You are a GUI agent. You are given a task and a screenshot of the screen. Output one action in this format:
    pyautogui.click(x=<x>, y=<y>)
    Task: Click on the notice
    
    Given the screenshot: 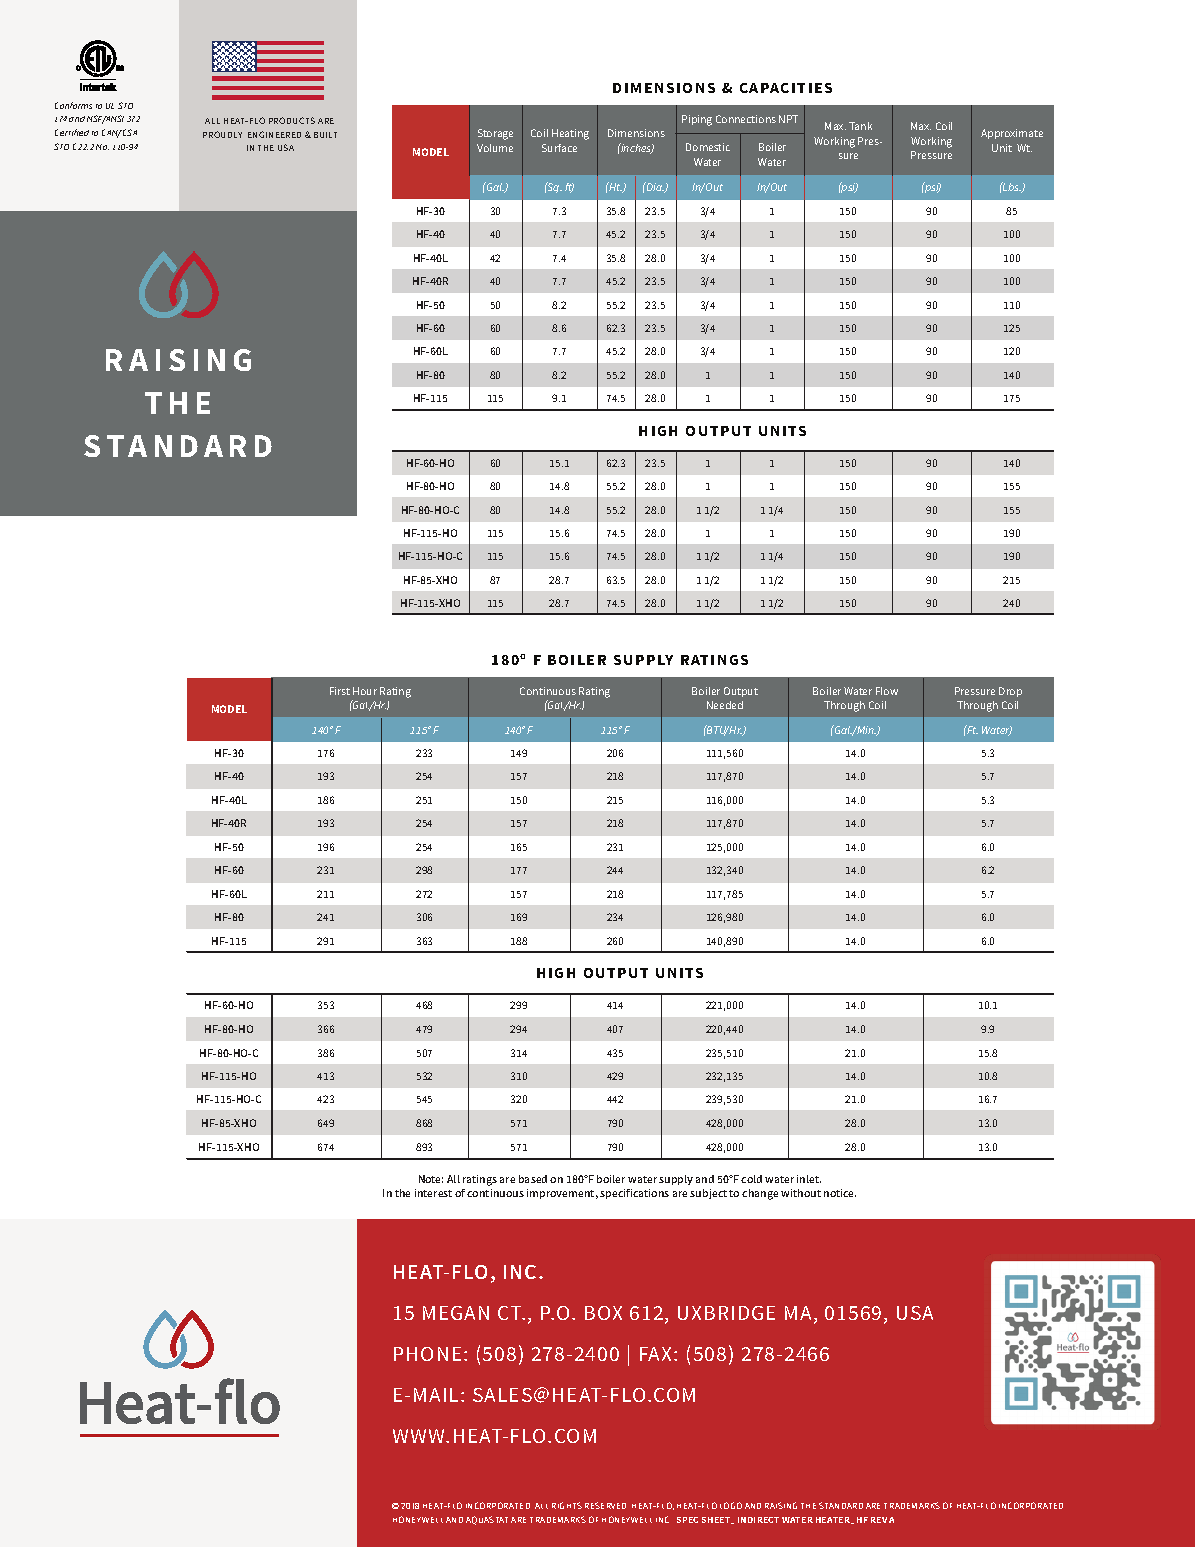 What is the action you would take?
    pyautogui.click(x=840, y=1193)
